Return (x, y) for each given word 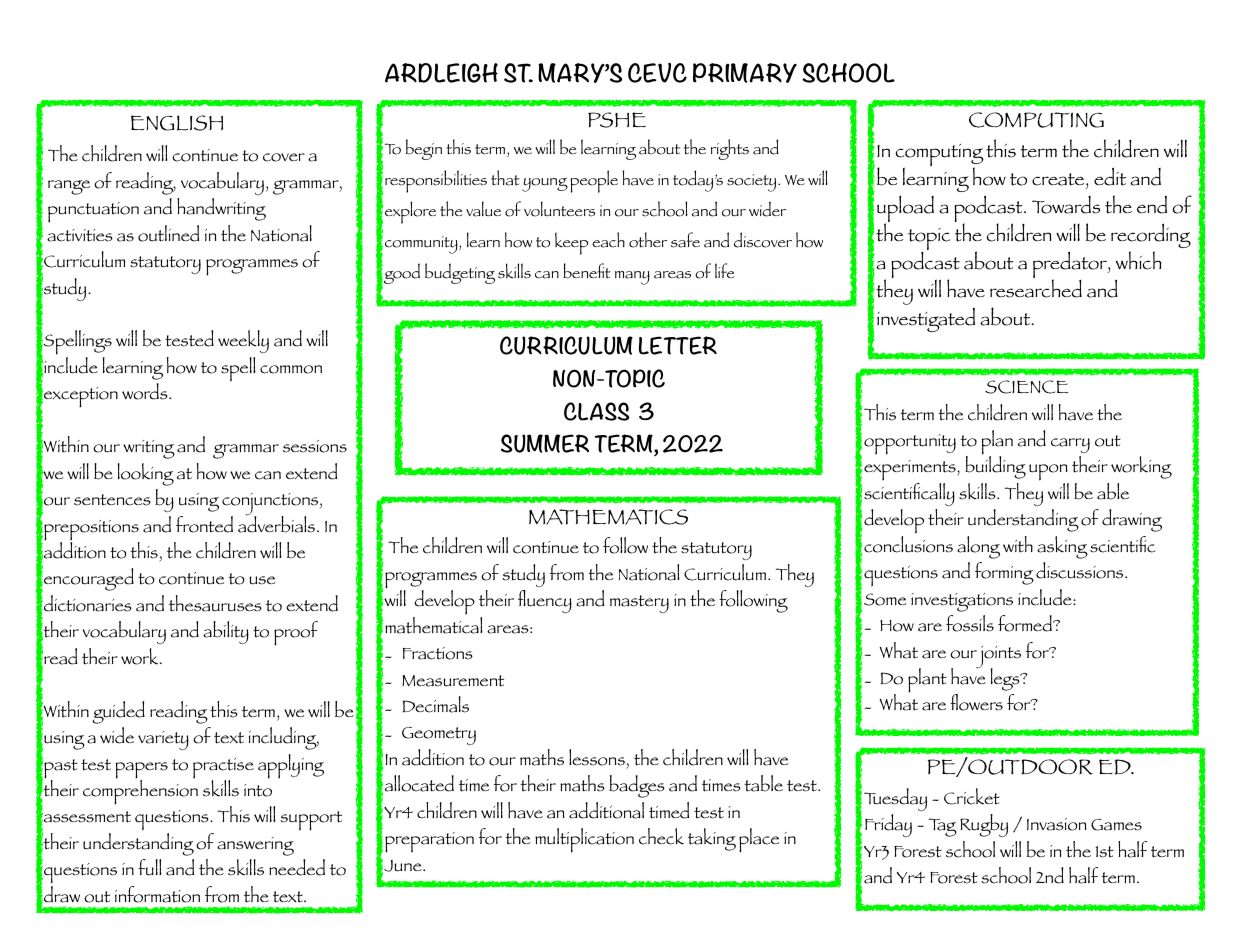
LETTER (678, 345)
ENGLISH (177, 123)
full (150, 867)
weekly (243, 341)
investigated (926, 319)
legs (1006, 679)
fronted (204, 524)
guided (118, 712)
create (1059, 179)
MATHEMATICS (608, 517)
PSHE (617, 120)
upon (1049, 474)
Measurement (453, 681)
